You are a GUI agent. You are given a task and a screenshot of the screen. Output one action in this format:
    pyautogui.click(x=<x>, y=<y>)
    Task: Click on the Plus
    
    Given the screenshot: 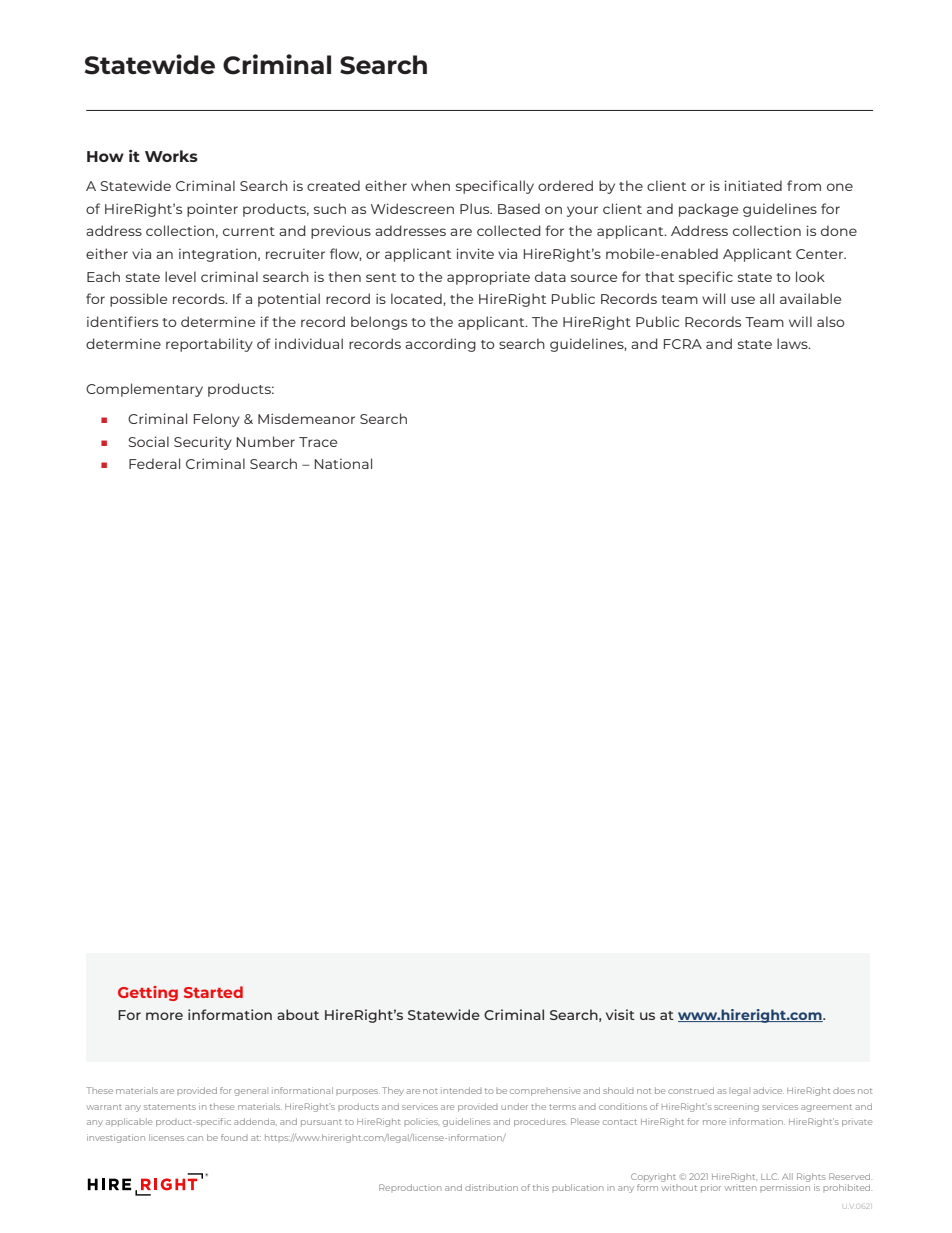 What is the action you would take?
    pyautogui.click(x=476, y=208)
